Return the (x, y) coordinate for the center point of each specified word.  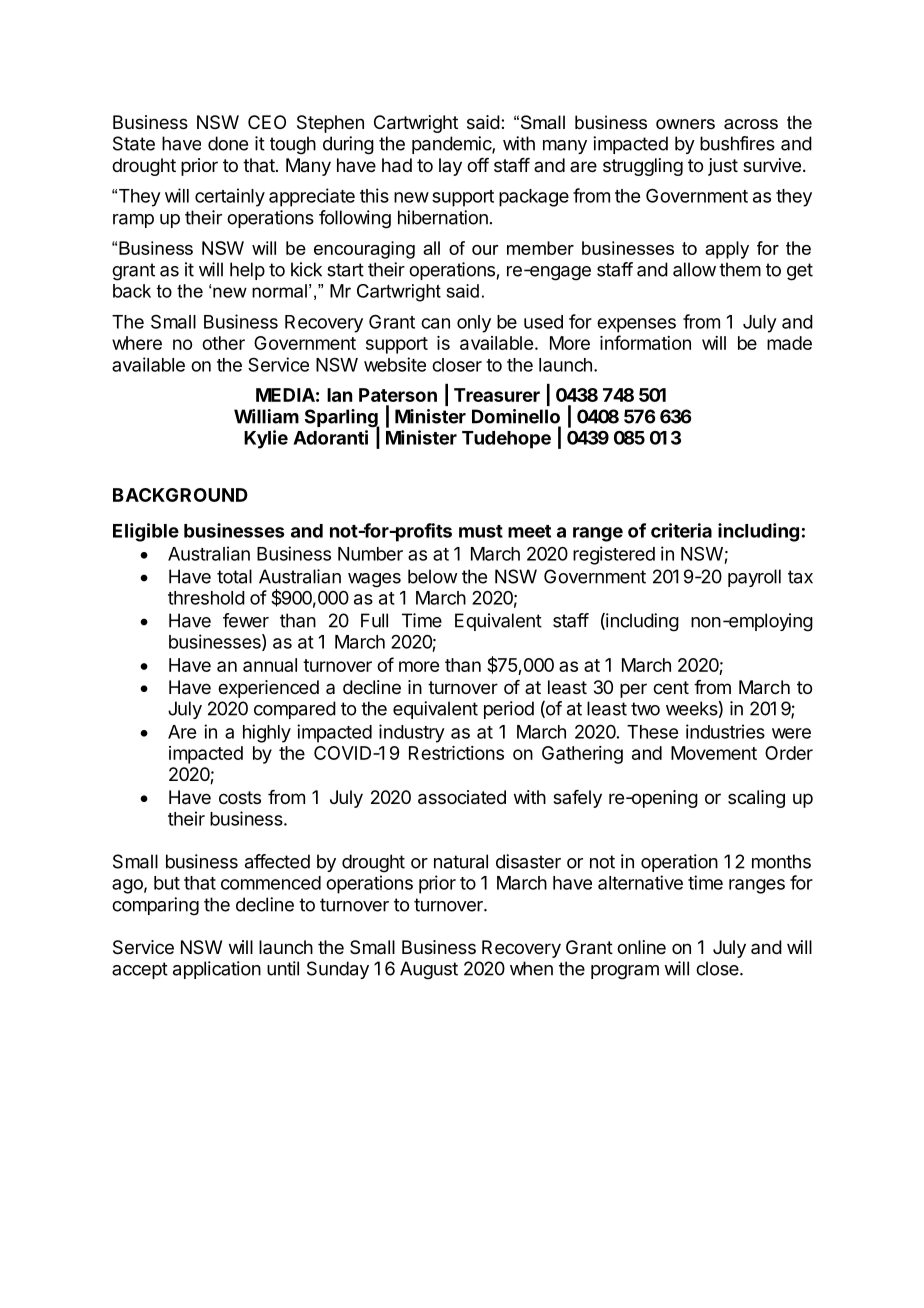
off (478, 165)
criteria (681, 530)
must (481, 531)
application (217, 970)
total (234, 576)
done (228, 143)
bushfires (737, 143)
